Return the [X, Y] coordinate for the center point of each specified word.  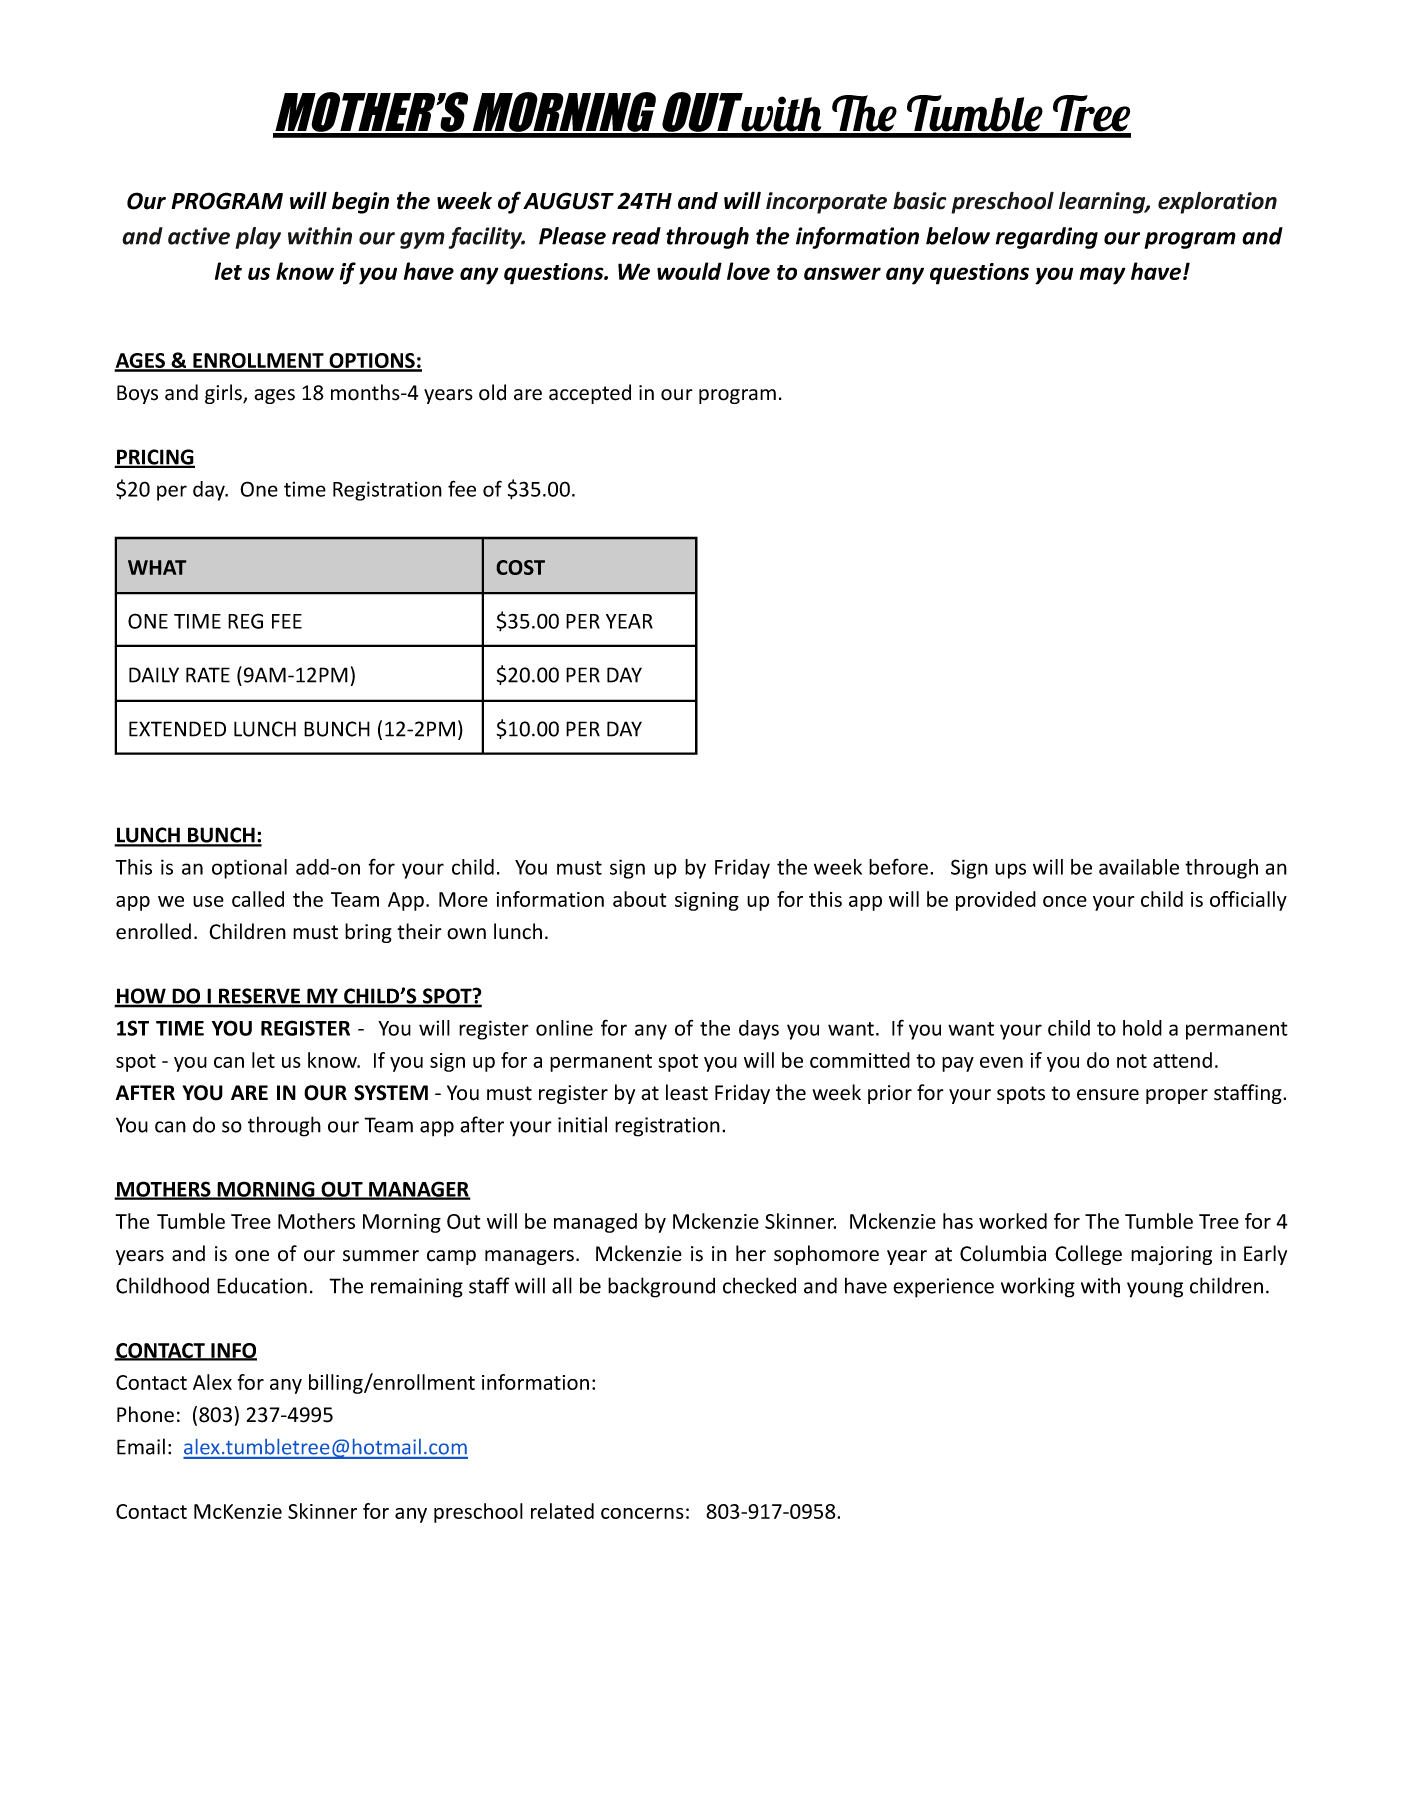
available [1139, 867]
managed [595, 1223]
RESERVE [259, 997]
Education [262, 1285]
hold [1142, 1028]
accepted [590, 394]
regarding [1047, 238]
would [689, 271]
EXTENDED [177, 729]
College [1088, 1255]
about [639, 899]
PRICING [155, 458]
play [258, 238]
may [1103, 276]
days [759, 1030]
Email [141, 1446]
